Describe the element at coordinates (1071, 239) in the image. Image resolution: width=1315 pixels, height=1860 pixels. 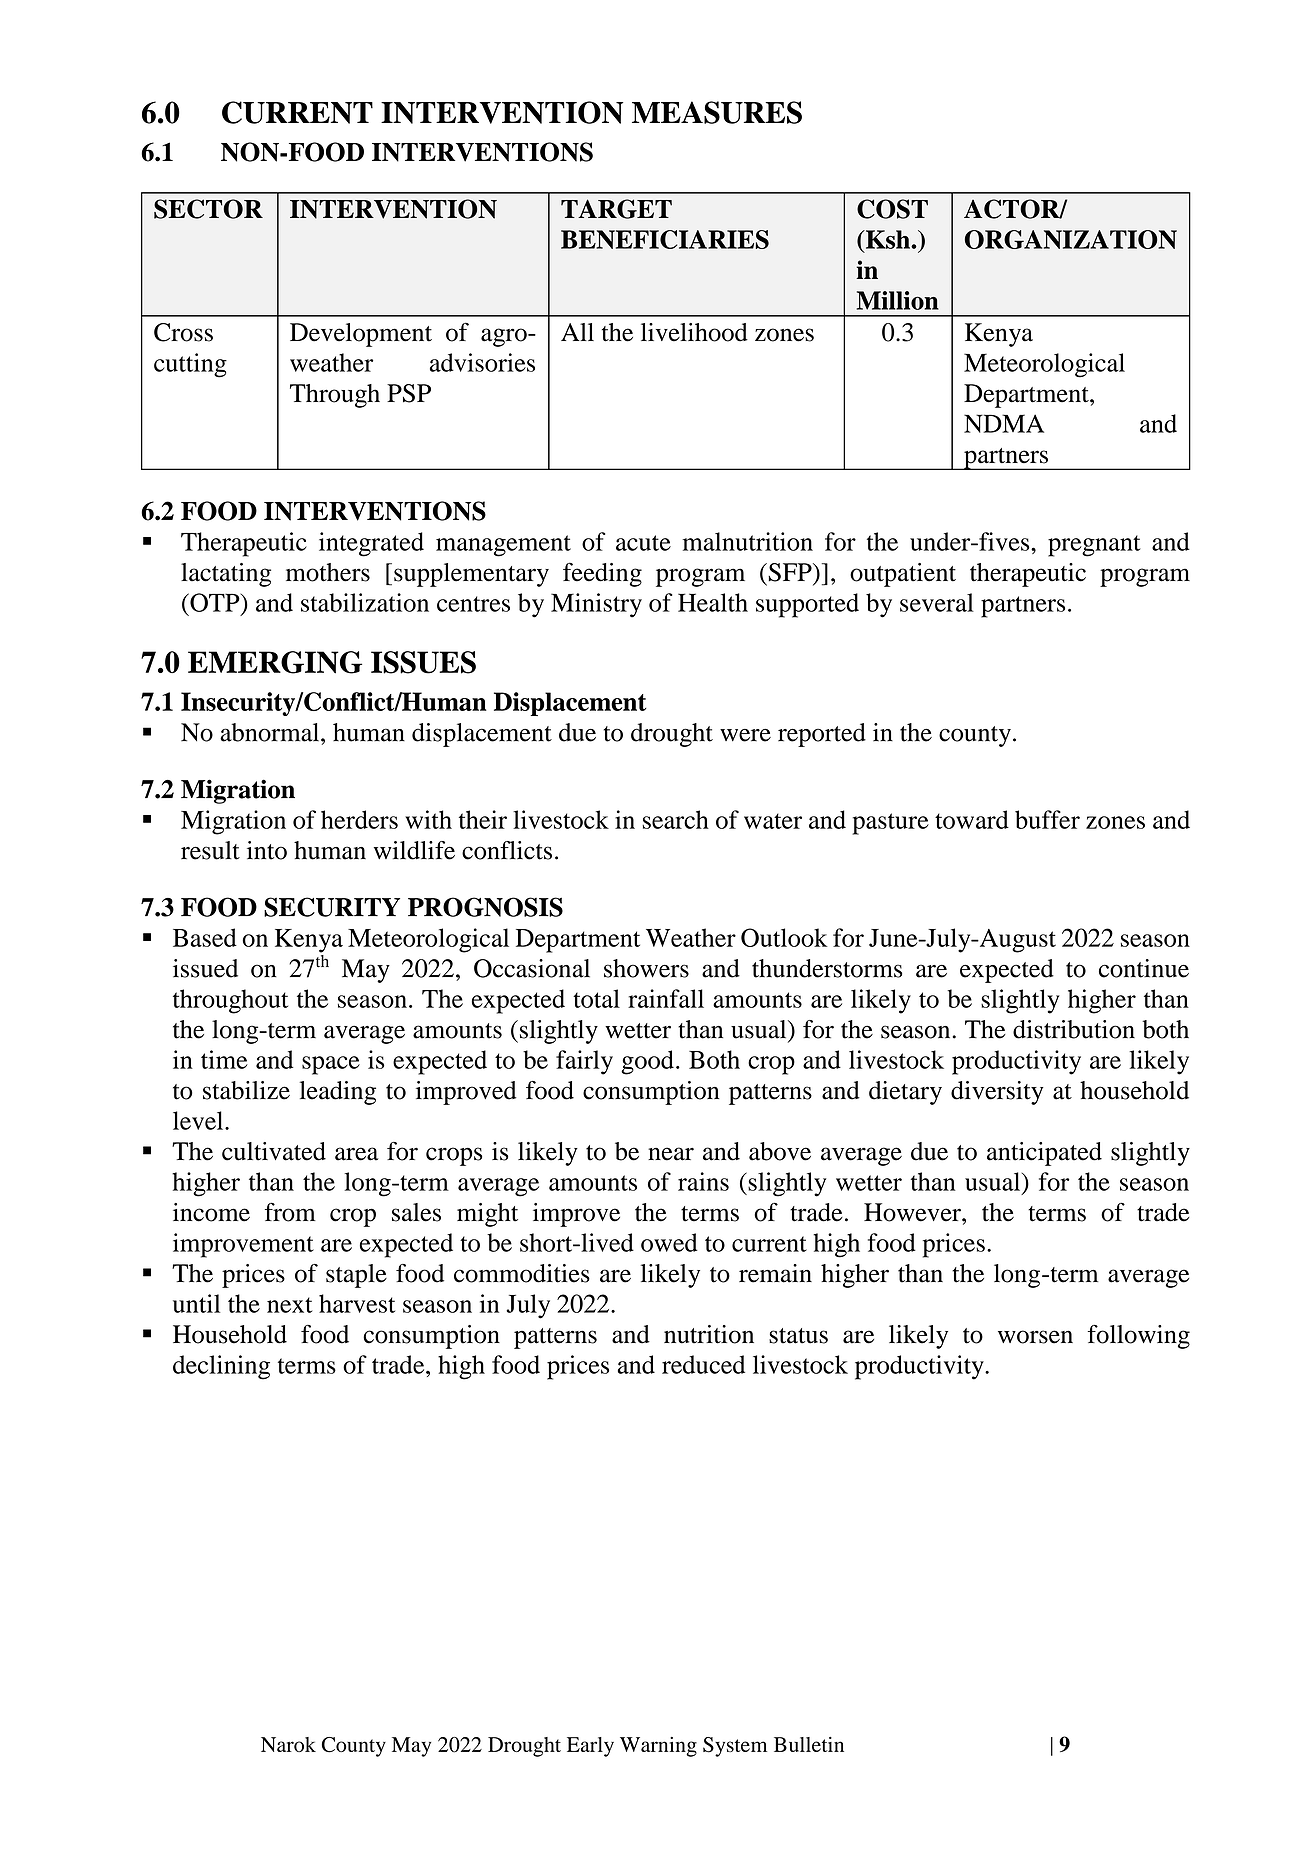
I see `ORGANIZATION` at that location.
